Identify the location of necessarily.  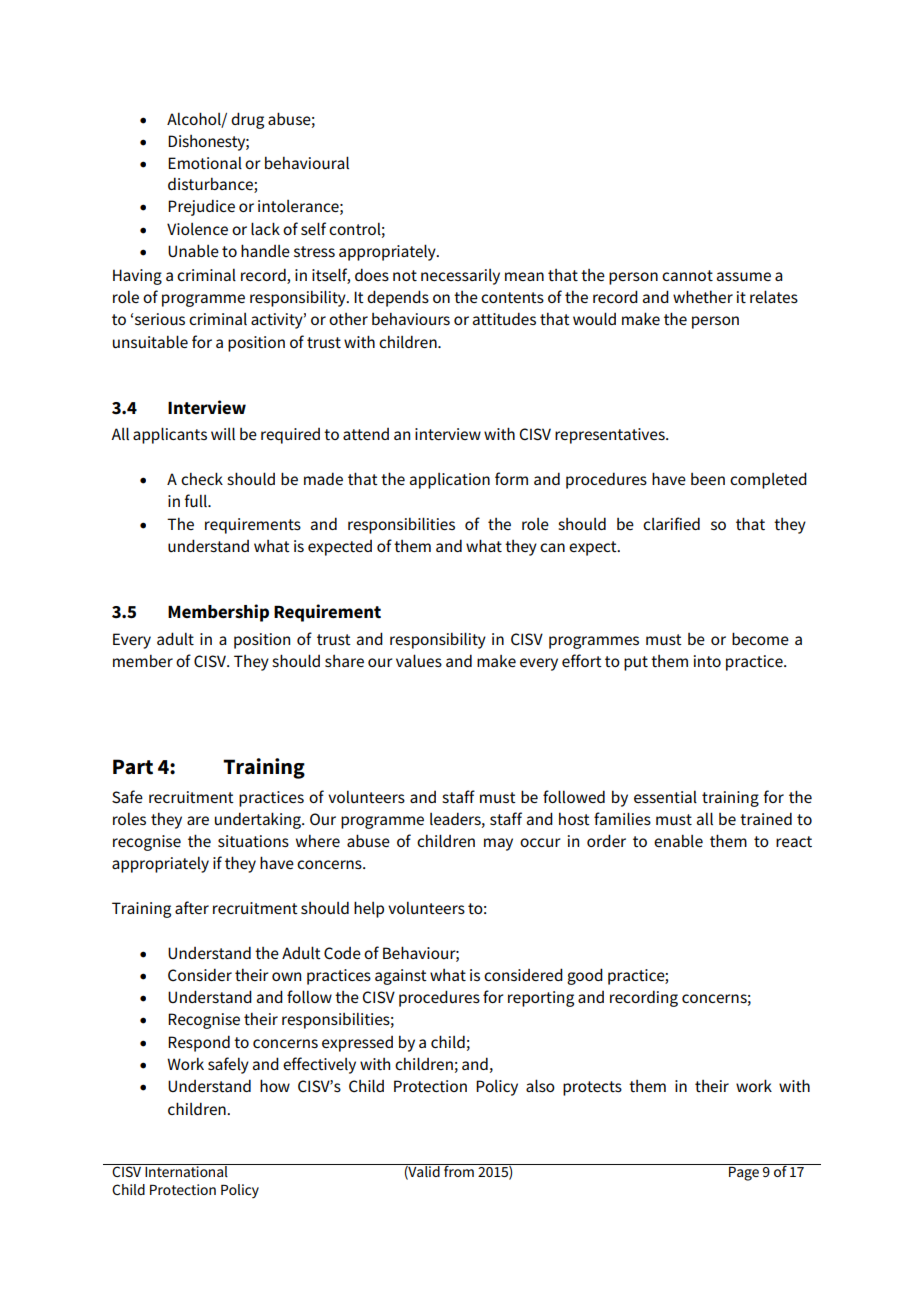
(460, 277).
